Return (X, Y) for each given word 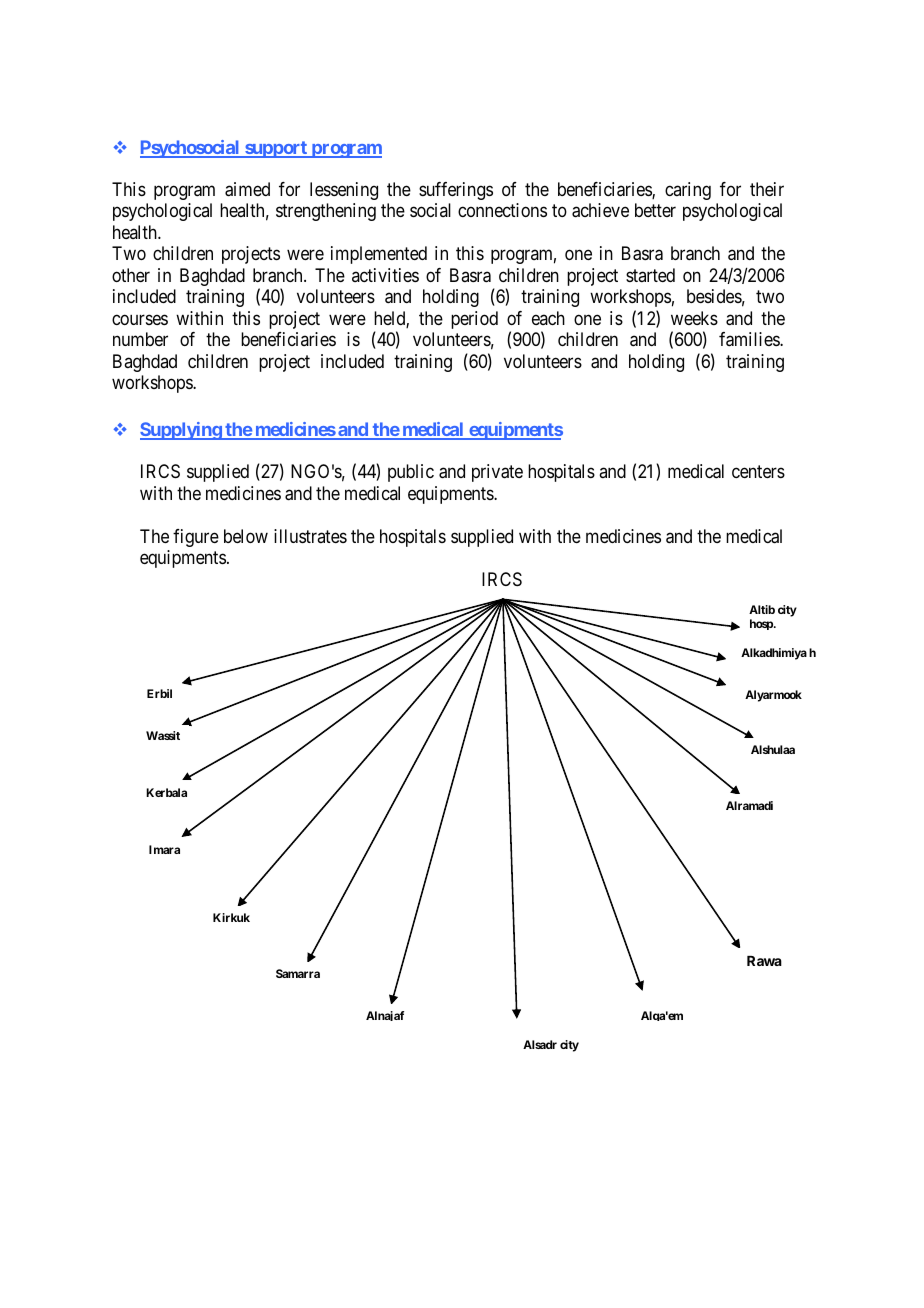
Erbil (159, 693)
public (411, 473)
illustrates (310, 536)
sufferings (456, 191)
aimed (247, 189)
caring (688, 191)
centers (758, 472)
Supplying (181, 431)
